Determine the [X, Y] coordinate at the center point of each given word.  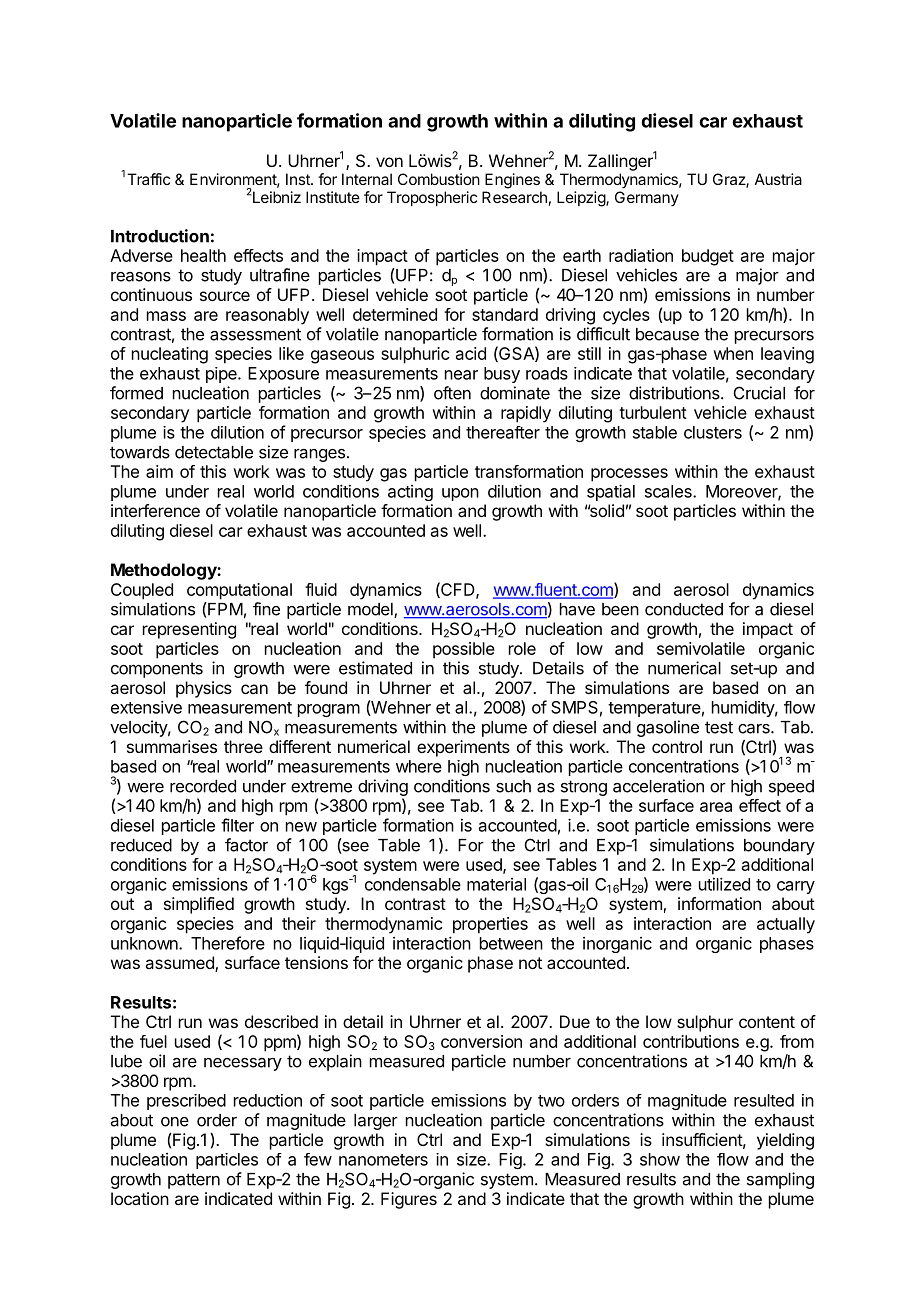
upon [460, 494]
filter [237, 825]
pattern [194, 1181]
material [496, 884]
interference [155, 510]
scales [669, 491]
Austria [778, 179]
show [660, 1159]
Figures [409, 1200]
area [716, 807]
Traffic [148, 179]
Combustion [439, 179]
